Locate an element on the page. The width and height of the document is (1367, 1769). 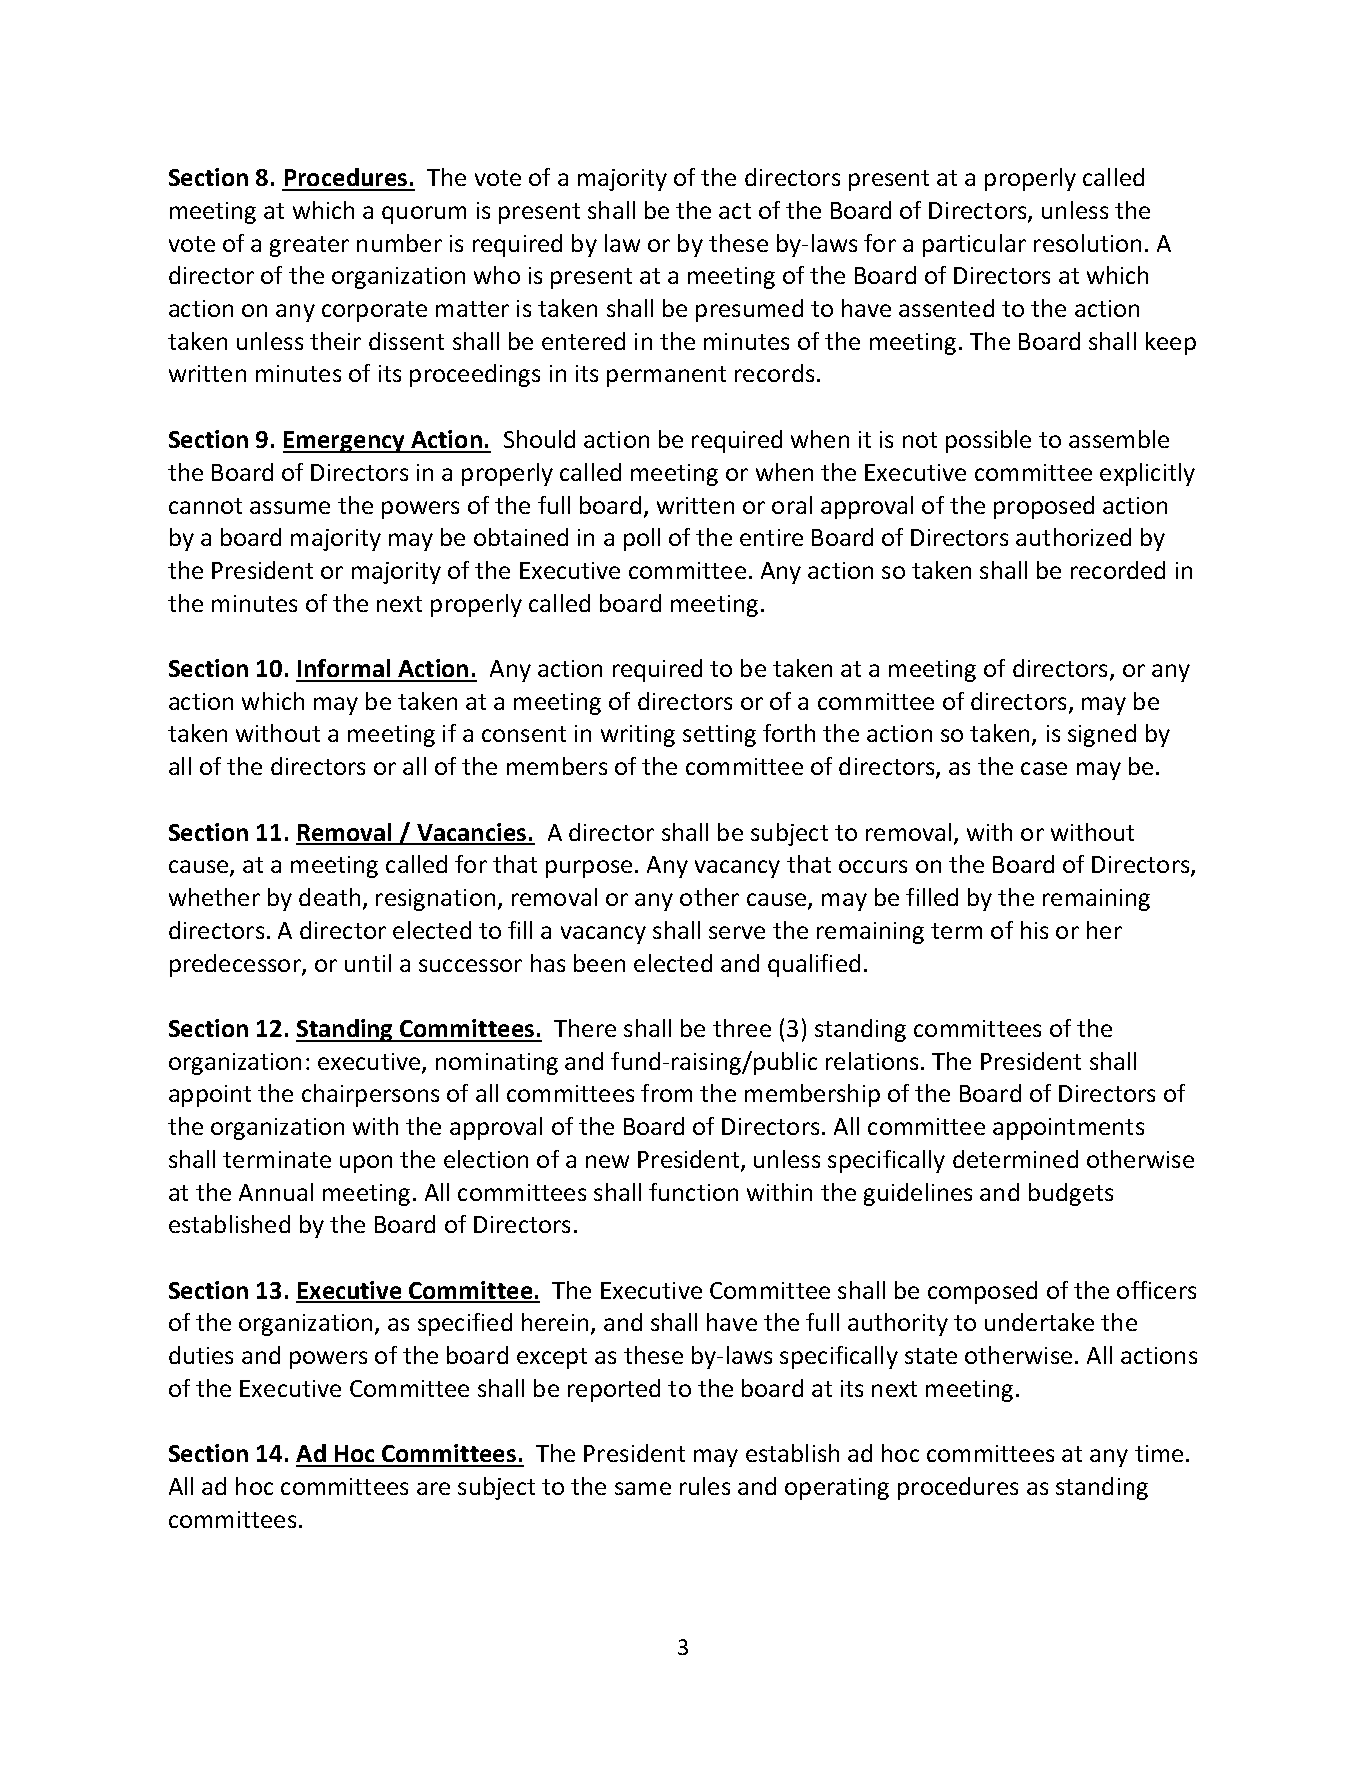
are is located at coordinates (433, 1488).
